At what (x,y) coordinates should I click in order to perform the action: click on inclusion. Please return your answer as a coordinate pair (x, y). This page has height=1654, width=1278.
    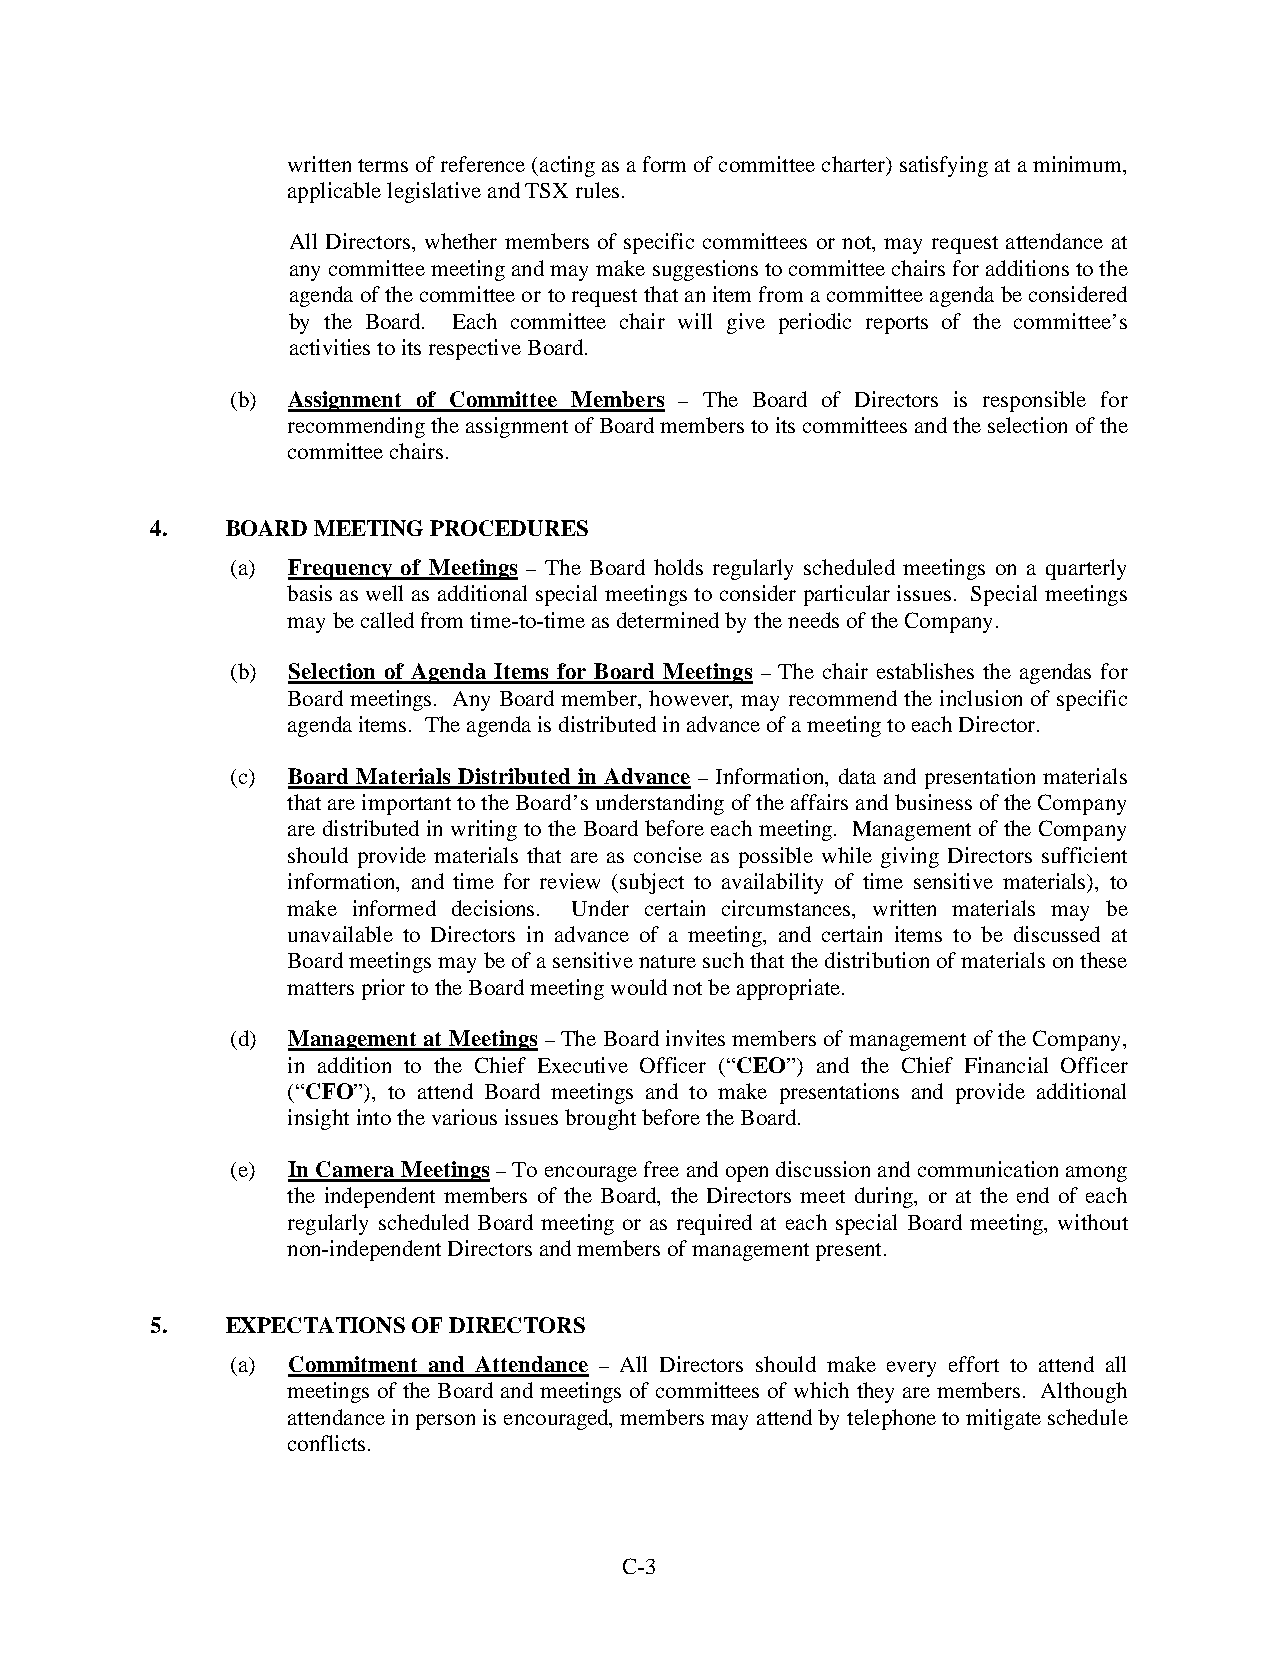
    Looking at the image, I should click on (981, 698).
